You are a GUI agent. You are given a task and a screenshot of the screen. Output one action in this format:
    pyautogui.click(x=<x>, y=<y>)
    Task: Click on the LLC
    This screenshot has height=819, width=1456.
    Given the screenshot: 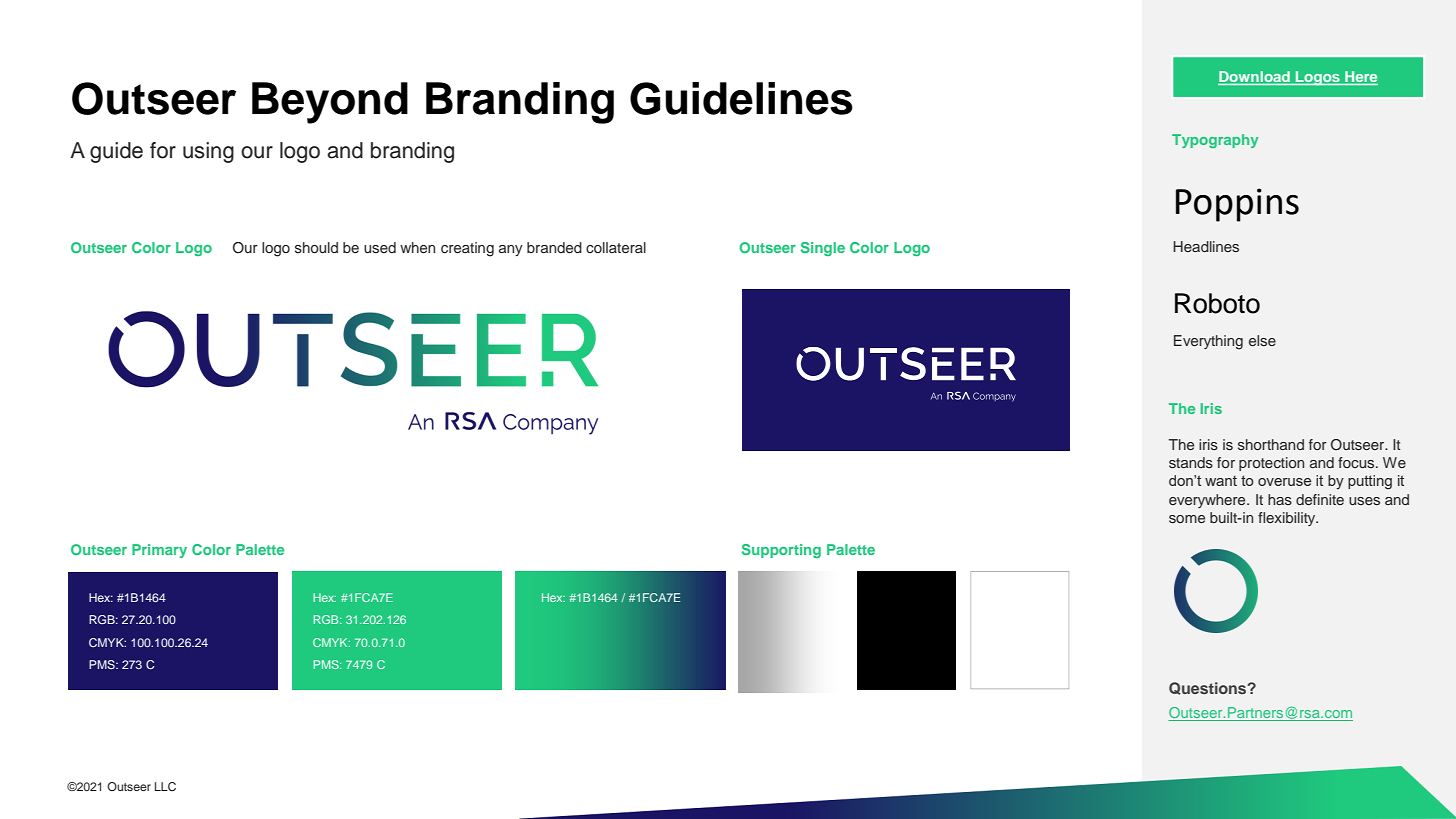 What is the action you would take?
    pyautogui.click(x=165, y=787)
